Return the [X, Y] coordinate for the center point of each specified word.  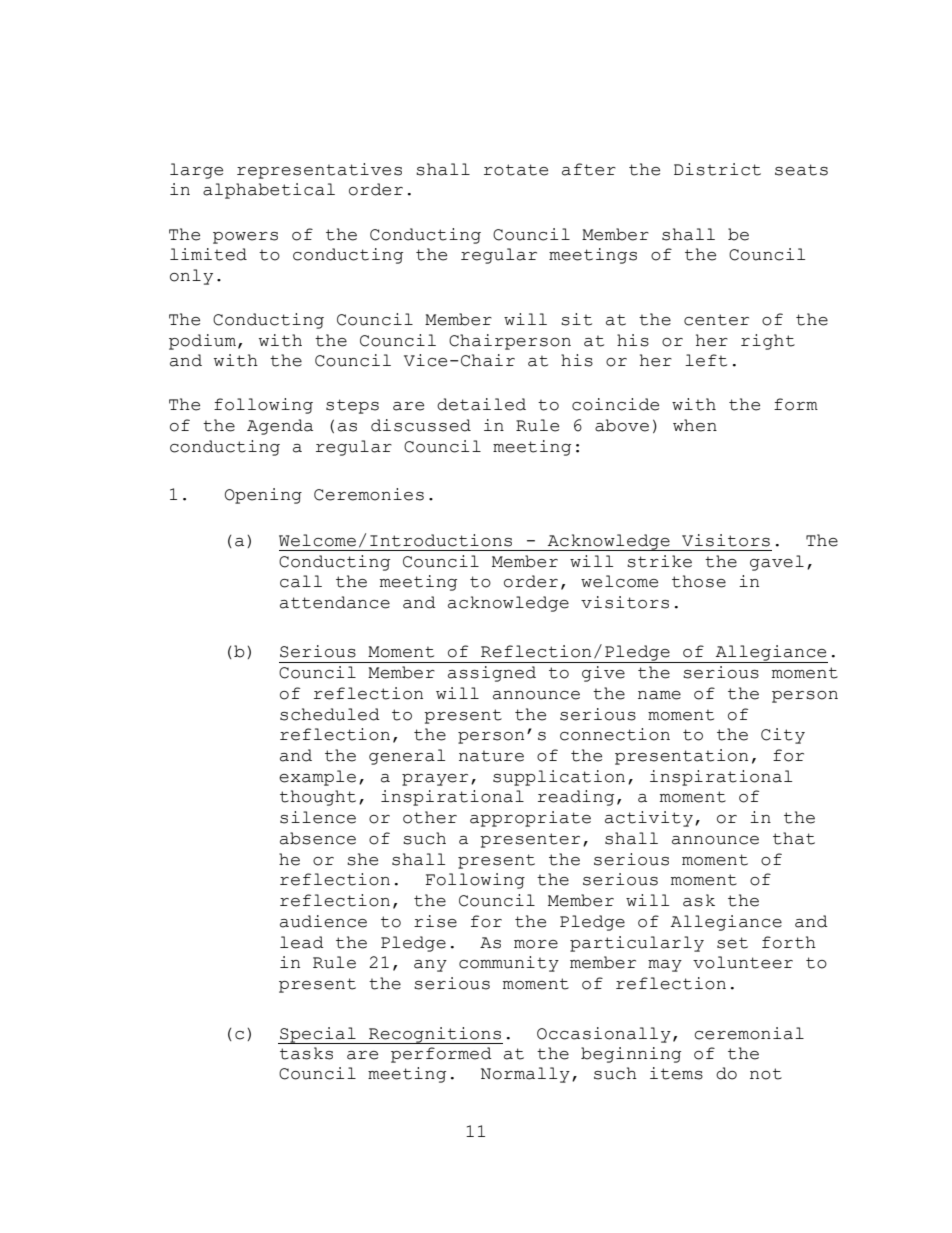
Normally [525, 1075]
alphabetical [269, 191]
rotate [516, 170]
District [717, 169]
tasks [306, 1053]
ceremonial [749, 1033]
